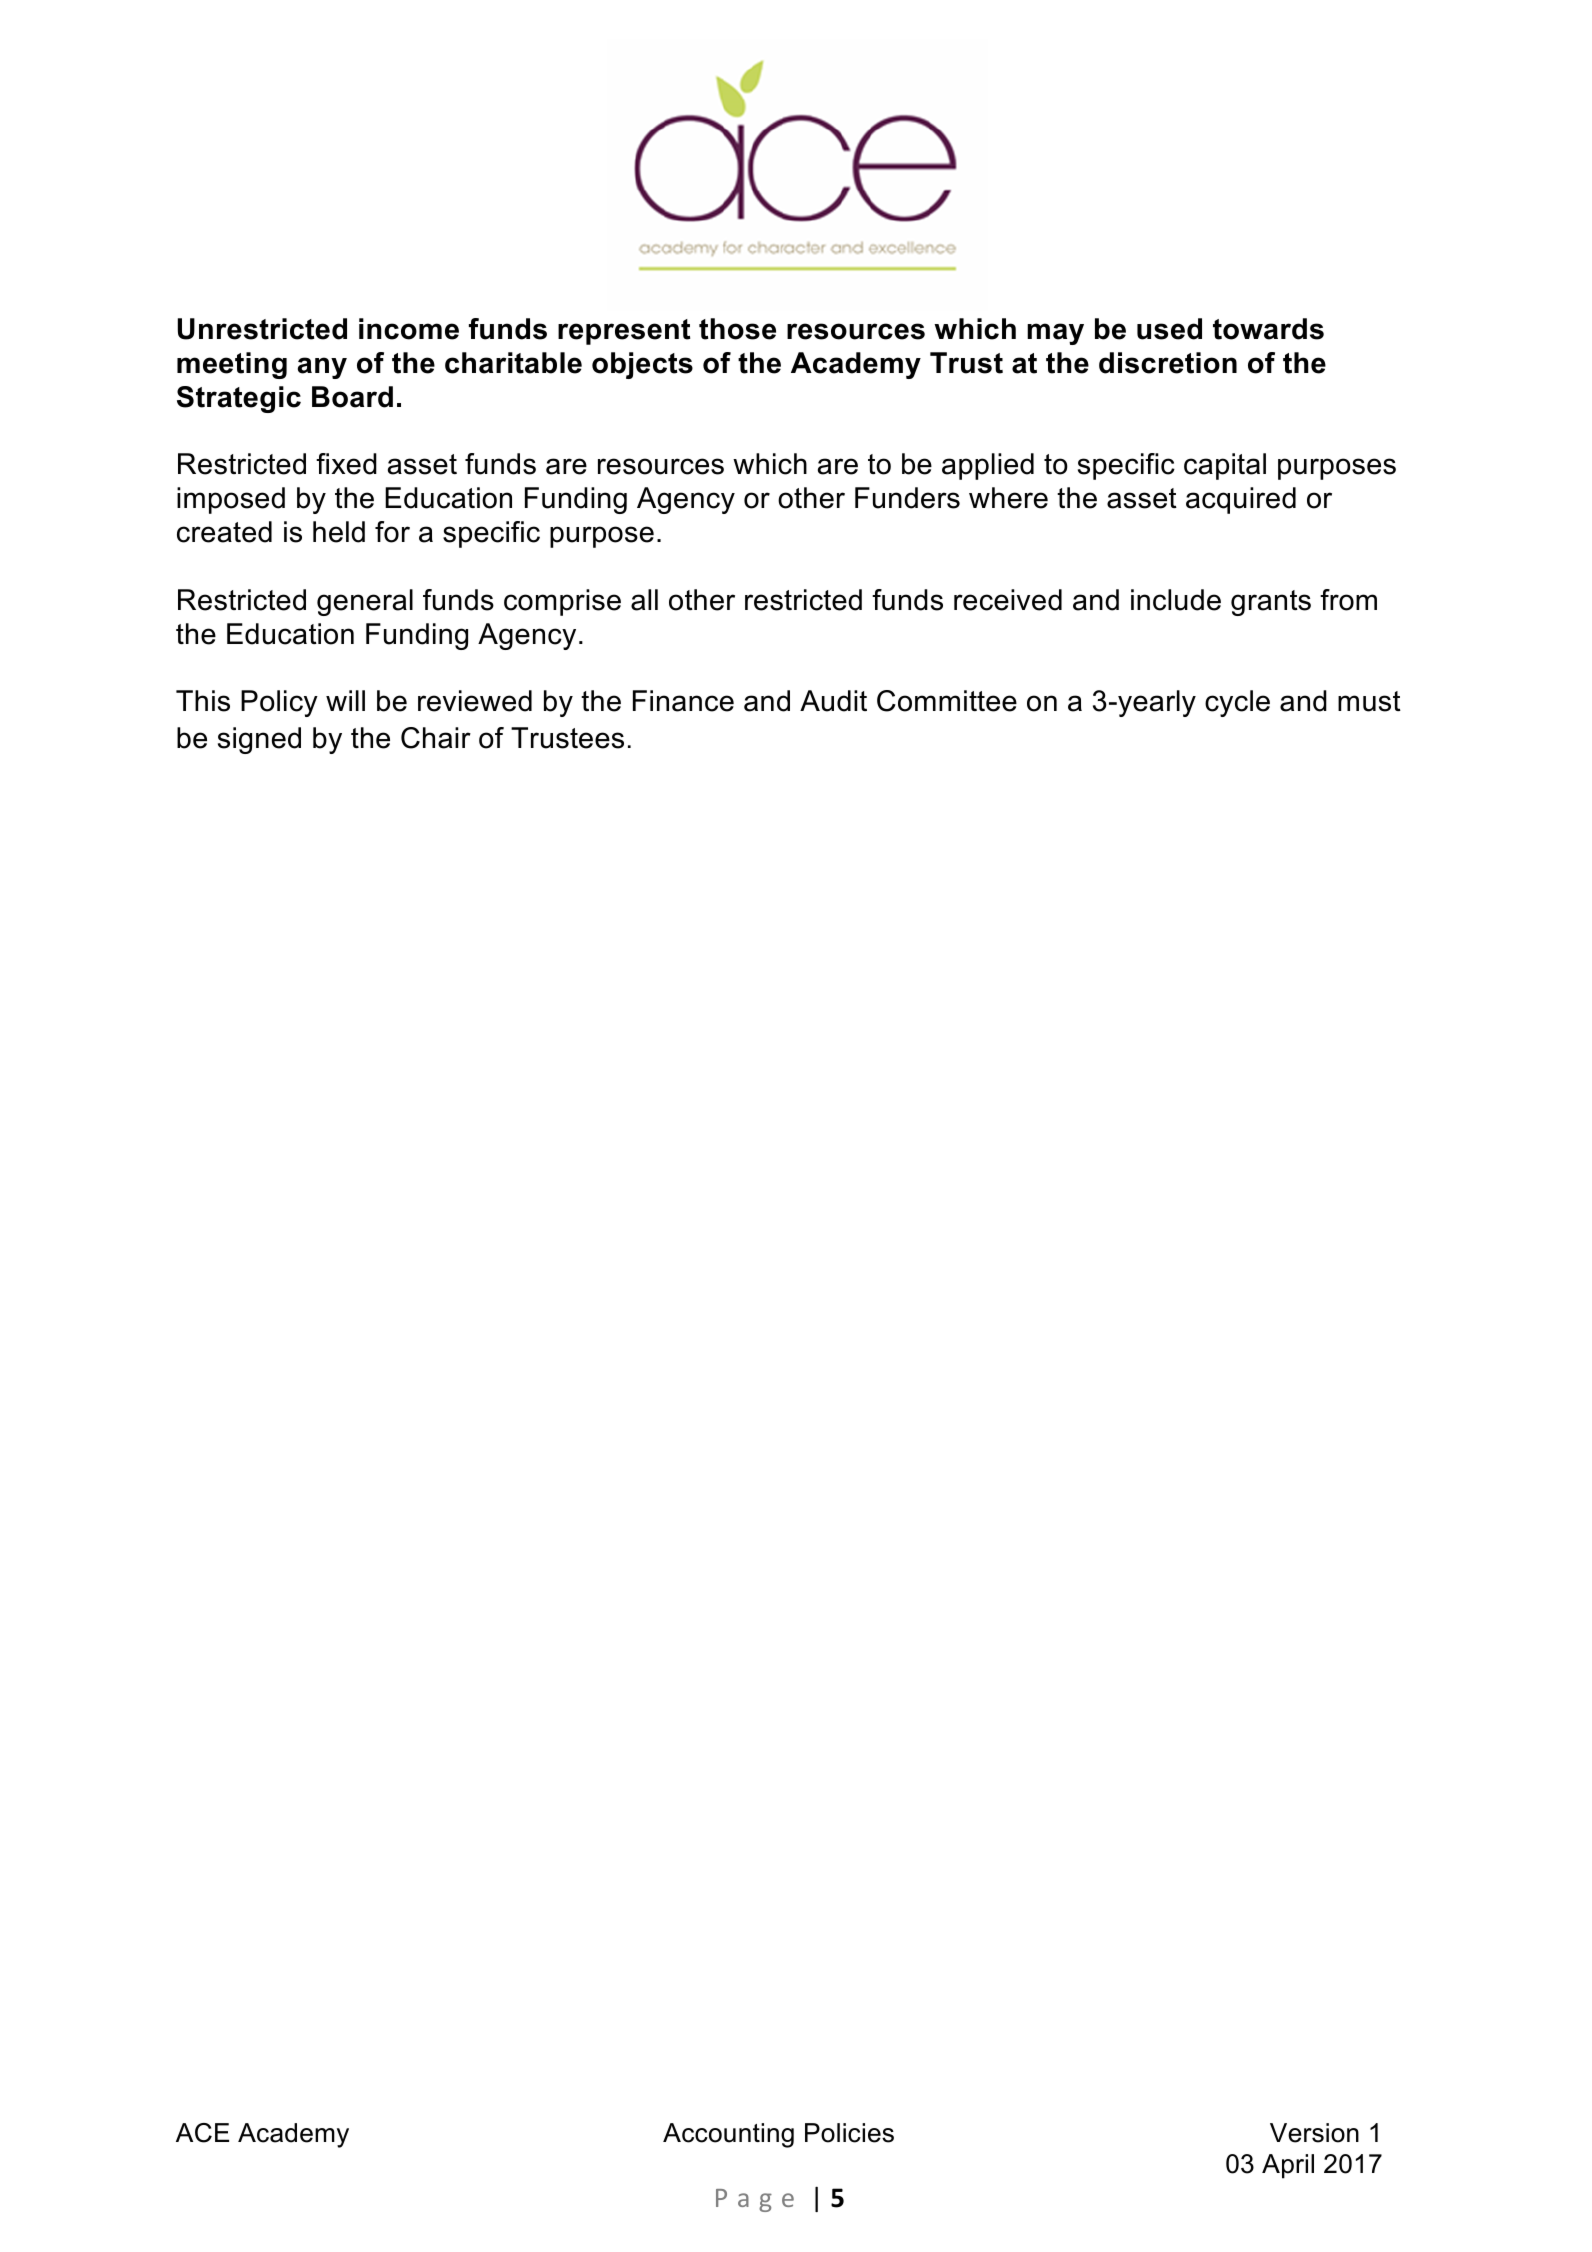  Describe the element at coordinates (833, 701) in the image. I see `Audit` at that location.
